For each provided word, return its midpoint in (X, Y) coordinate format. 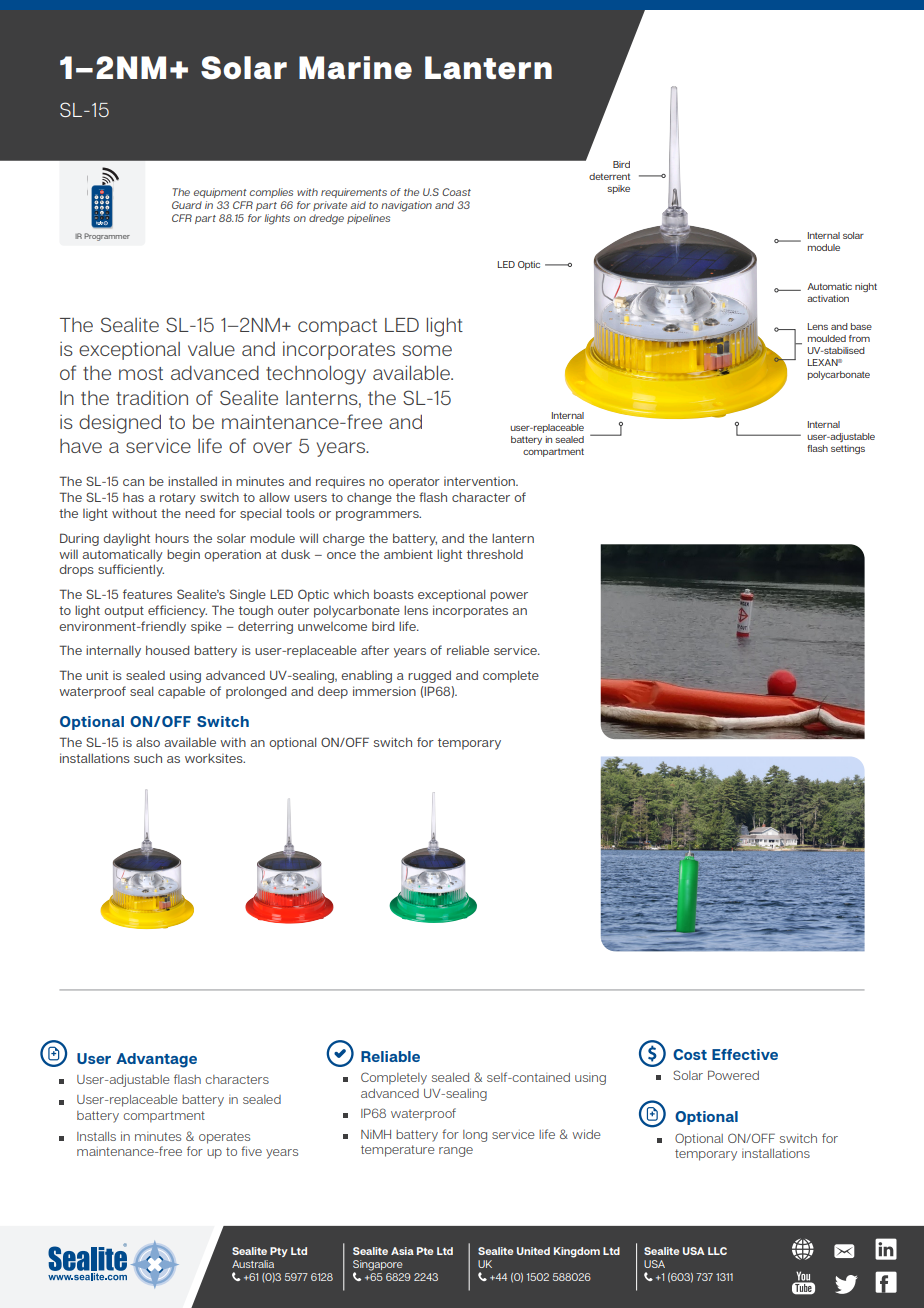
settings (848, 449)
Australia (253, 1264)
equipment (220, 193)
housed (168, 650)
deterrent (609, 176)
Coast (456, 192)
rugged (429, 676)
